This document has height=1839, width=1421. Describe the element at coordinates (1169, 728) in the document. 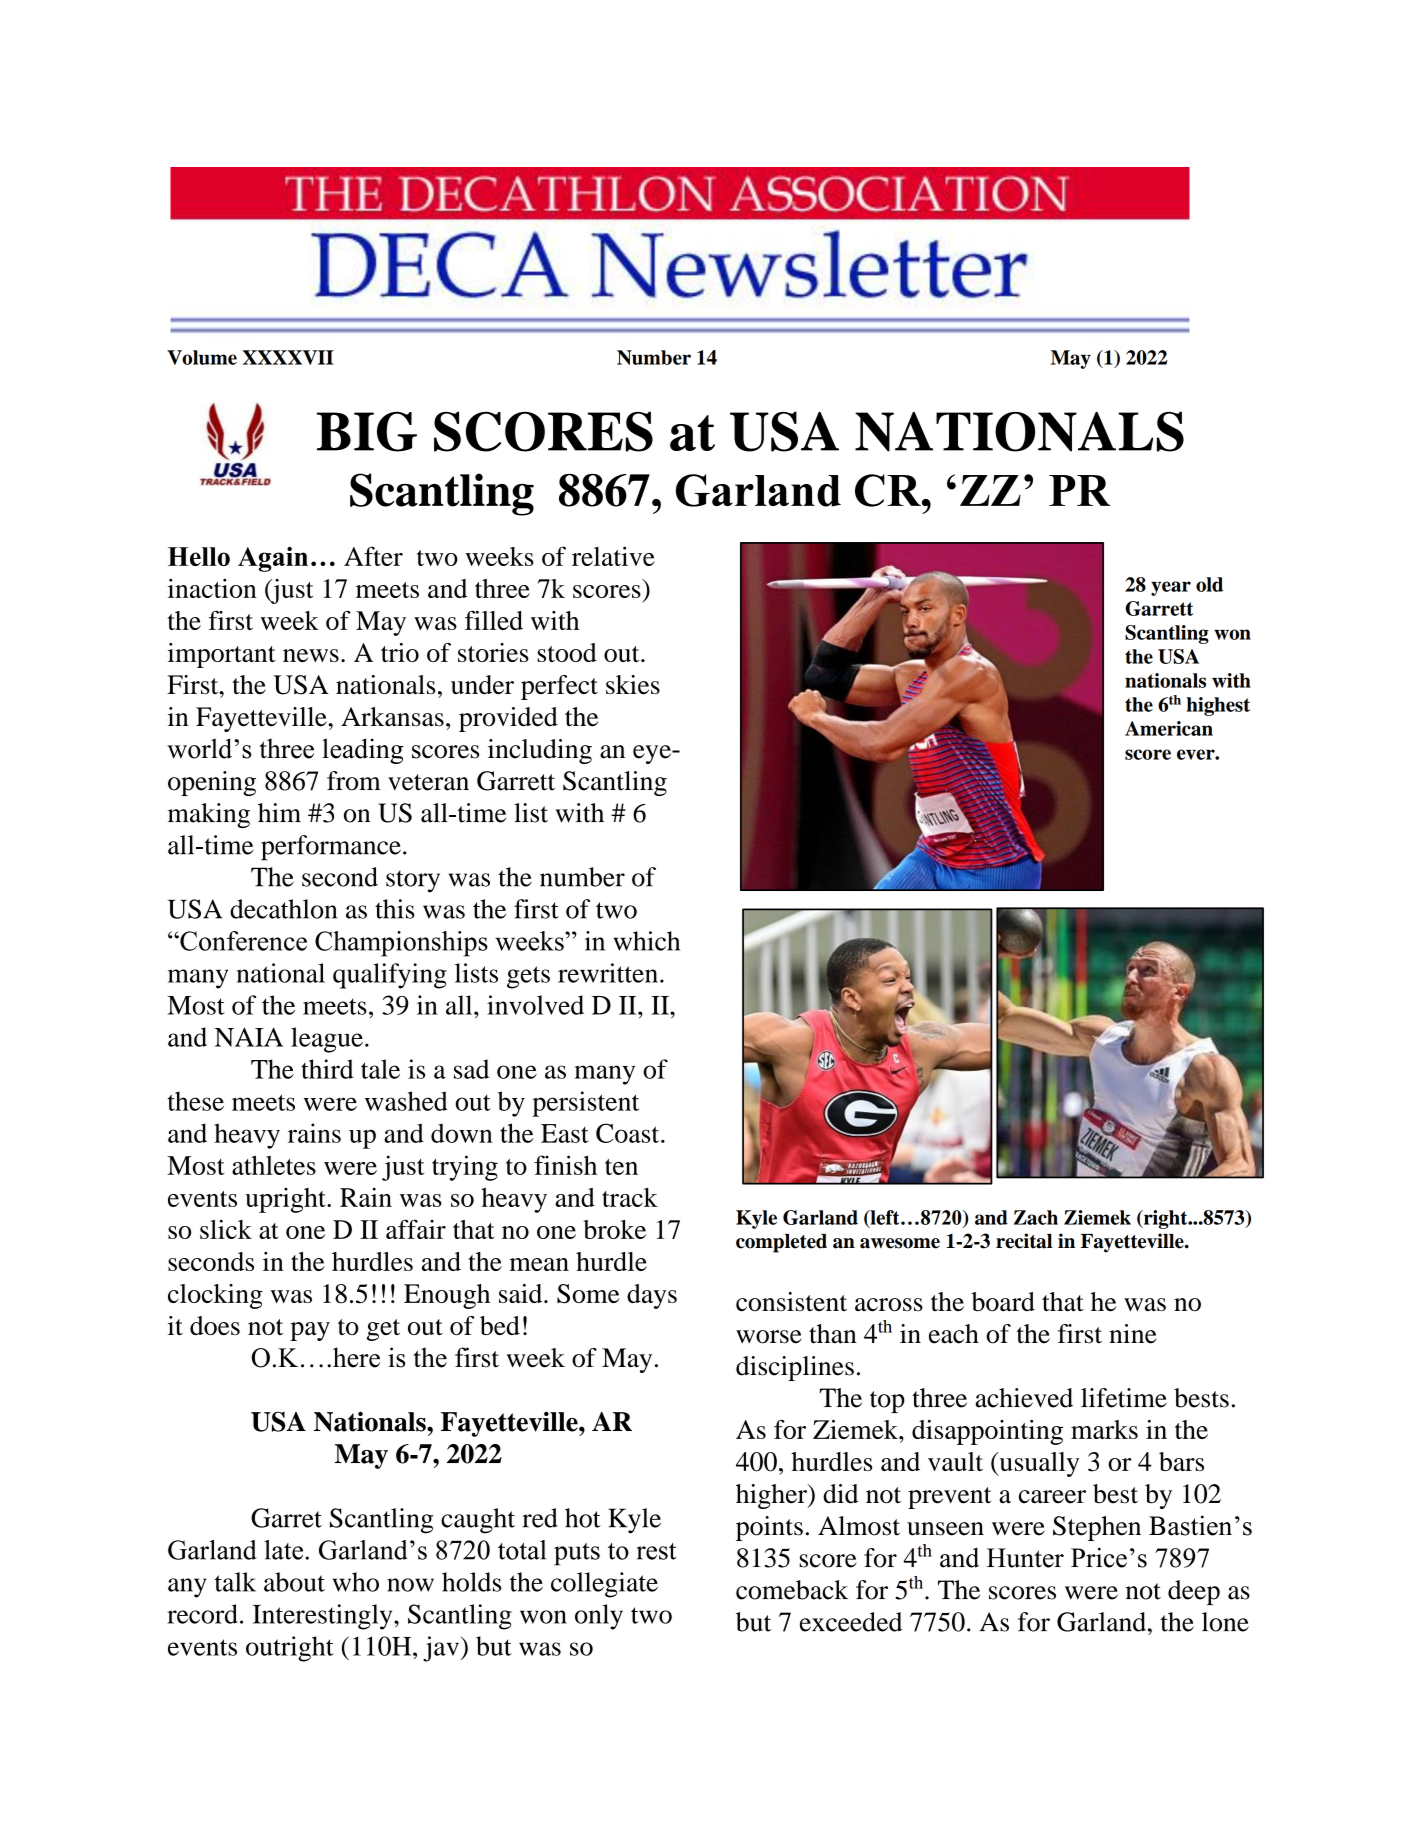

I see `American` at that location.
